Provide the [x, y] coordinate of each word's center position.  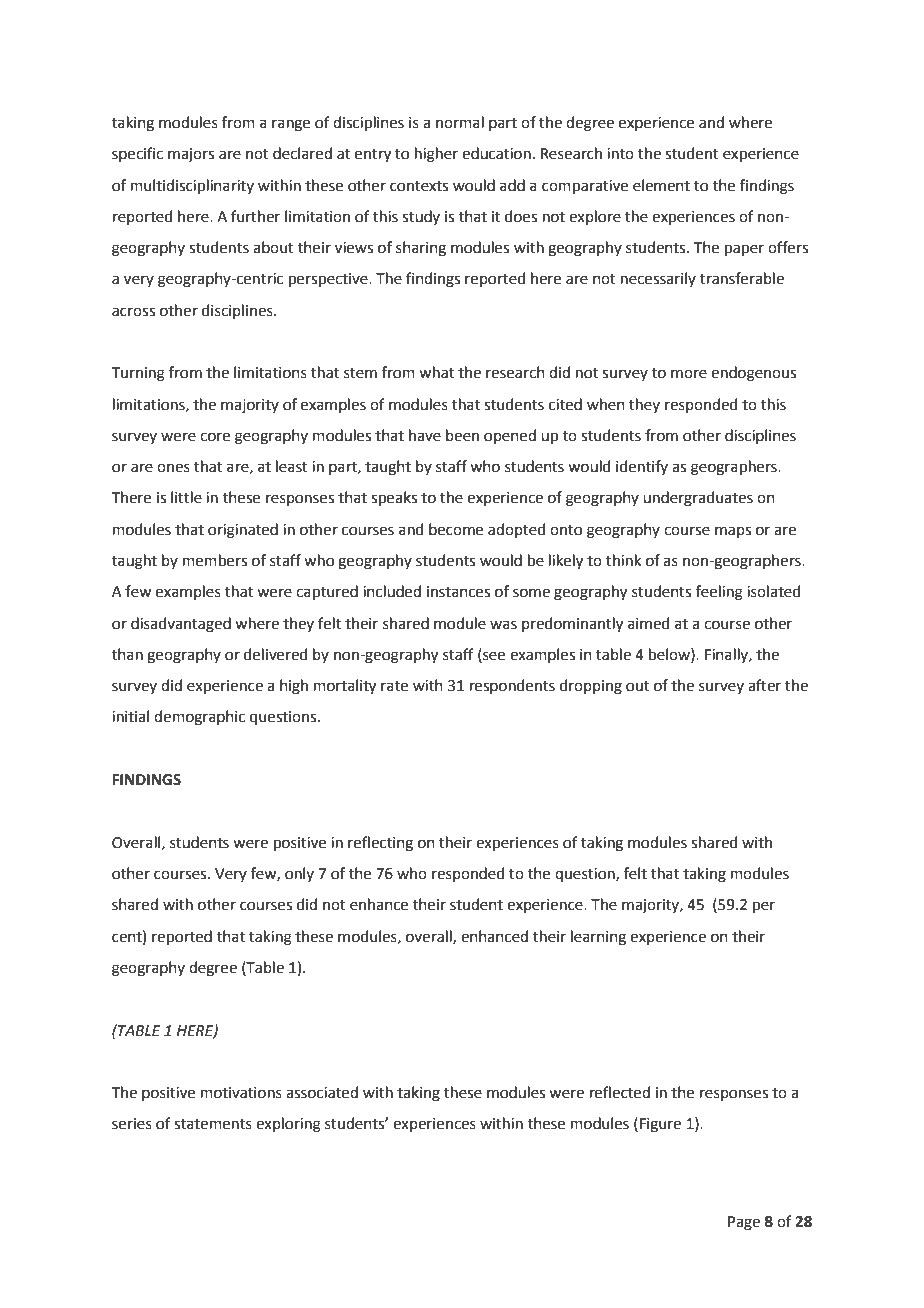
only [299, 874]
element [661, 185]
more [689, 374]
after [764, 685]
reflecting [380, 844]
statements [213, 1124]
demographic [199, 718]
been [462, 435]
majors [191, 155]
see [493, 655]
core [215, 437]
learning [598, 938]
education [496, 153]
